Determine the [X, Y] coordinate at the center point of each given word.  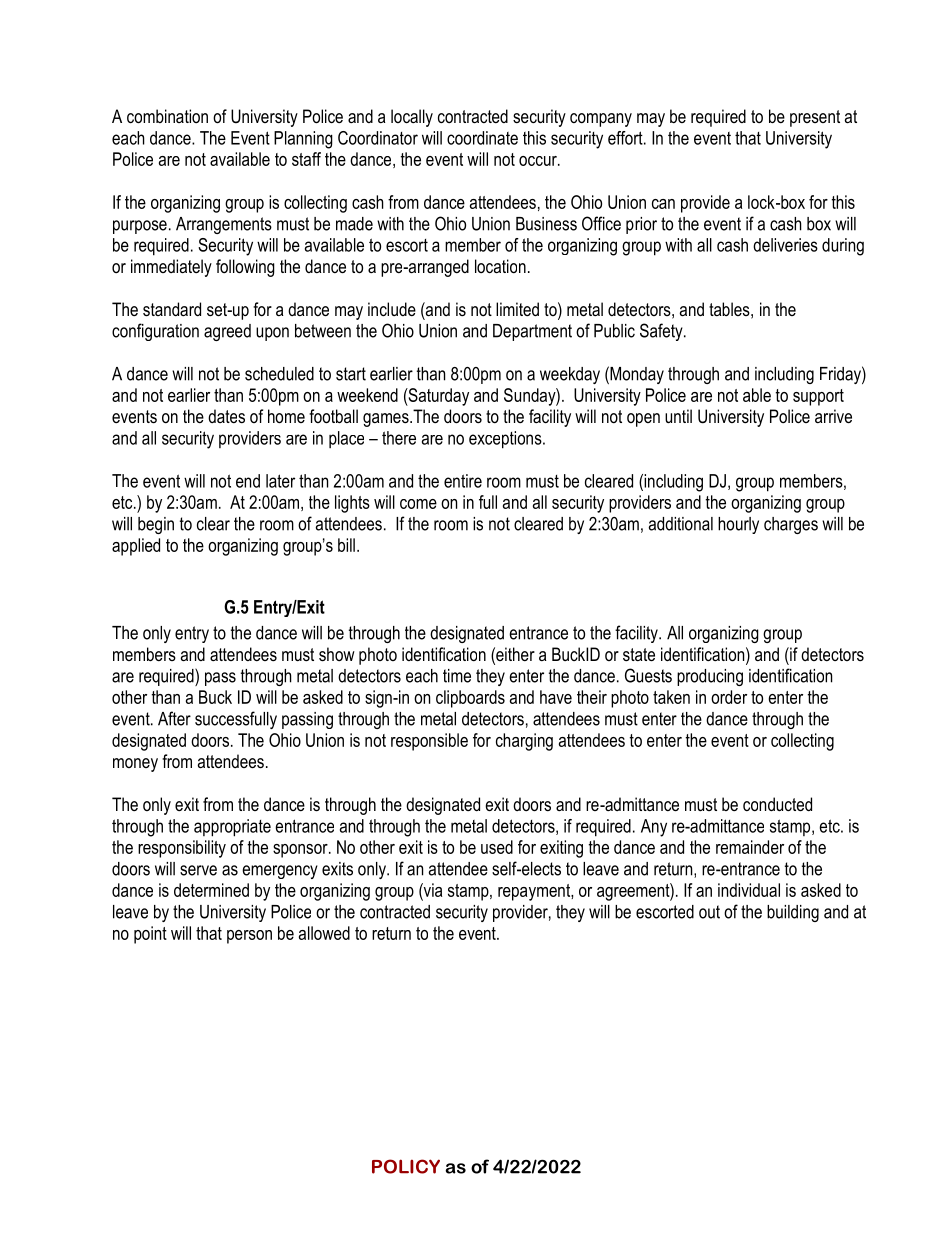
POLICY [406, 1166]
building [793, 913]
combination [167, 116]
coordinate [482, 138]
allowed [324, 933]
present [815, 118]
